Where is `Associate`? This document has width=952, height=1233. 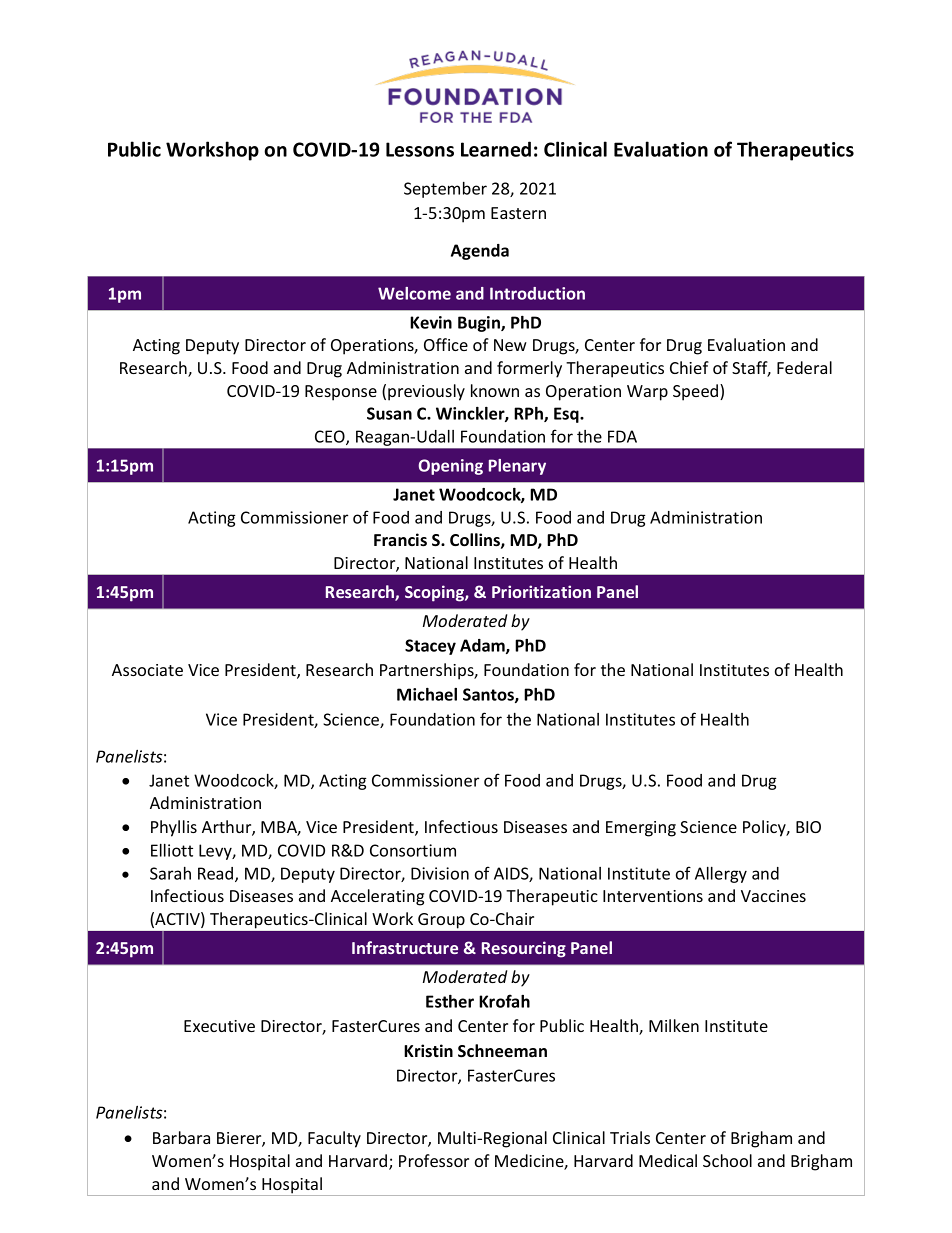
Associate is located at coordinates (147, 670).
